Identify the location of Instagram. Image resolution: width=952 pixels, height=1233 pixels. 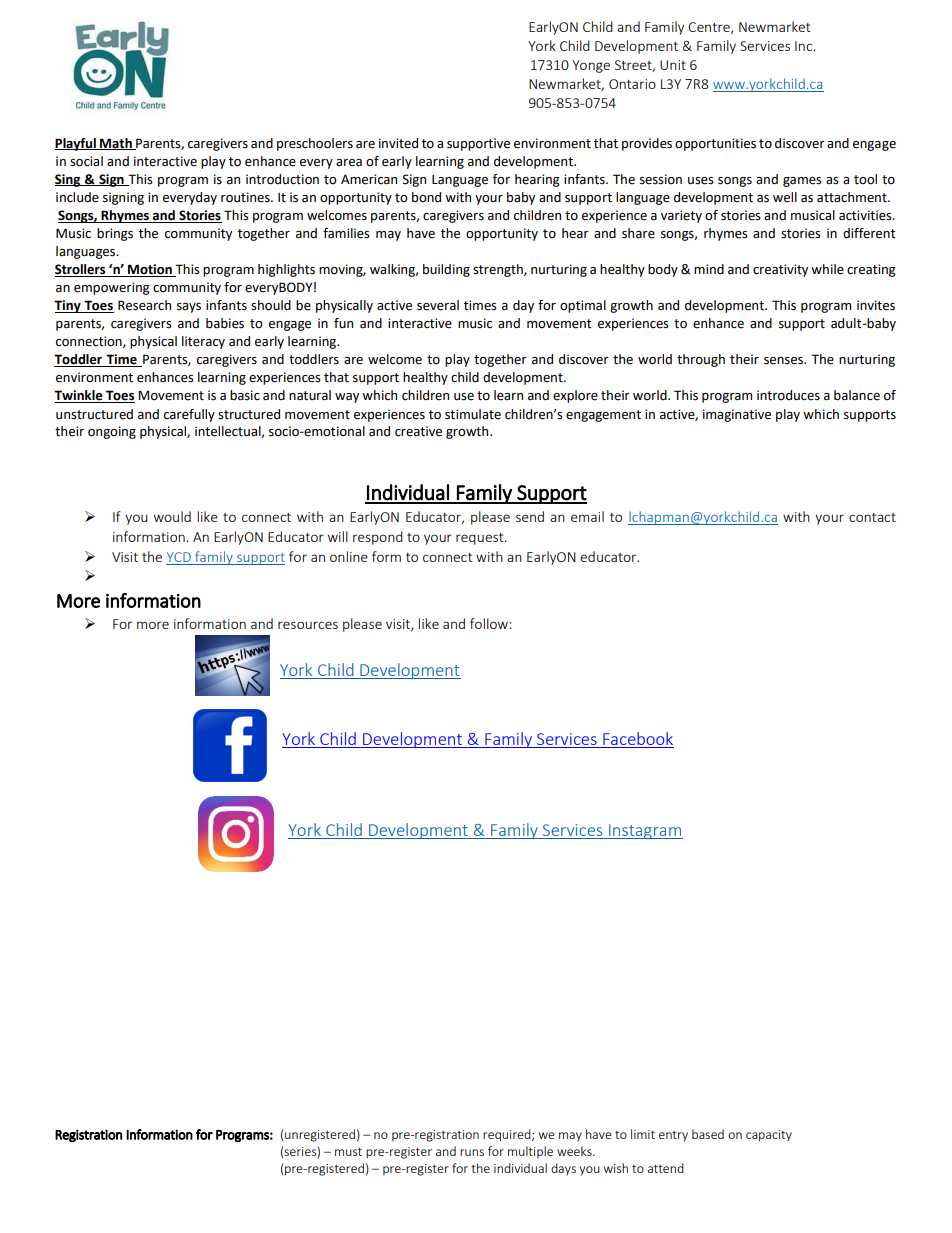
(645, 831).
